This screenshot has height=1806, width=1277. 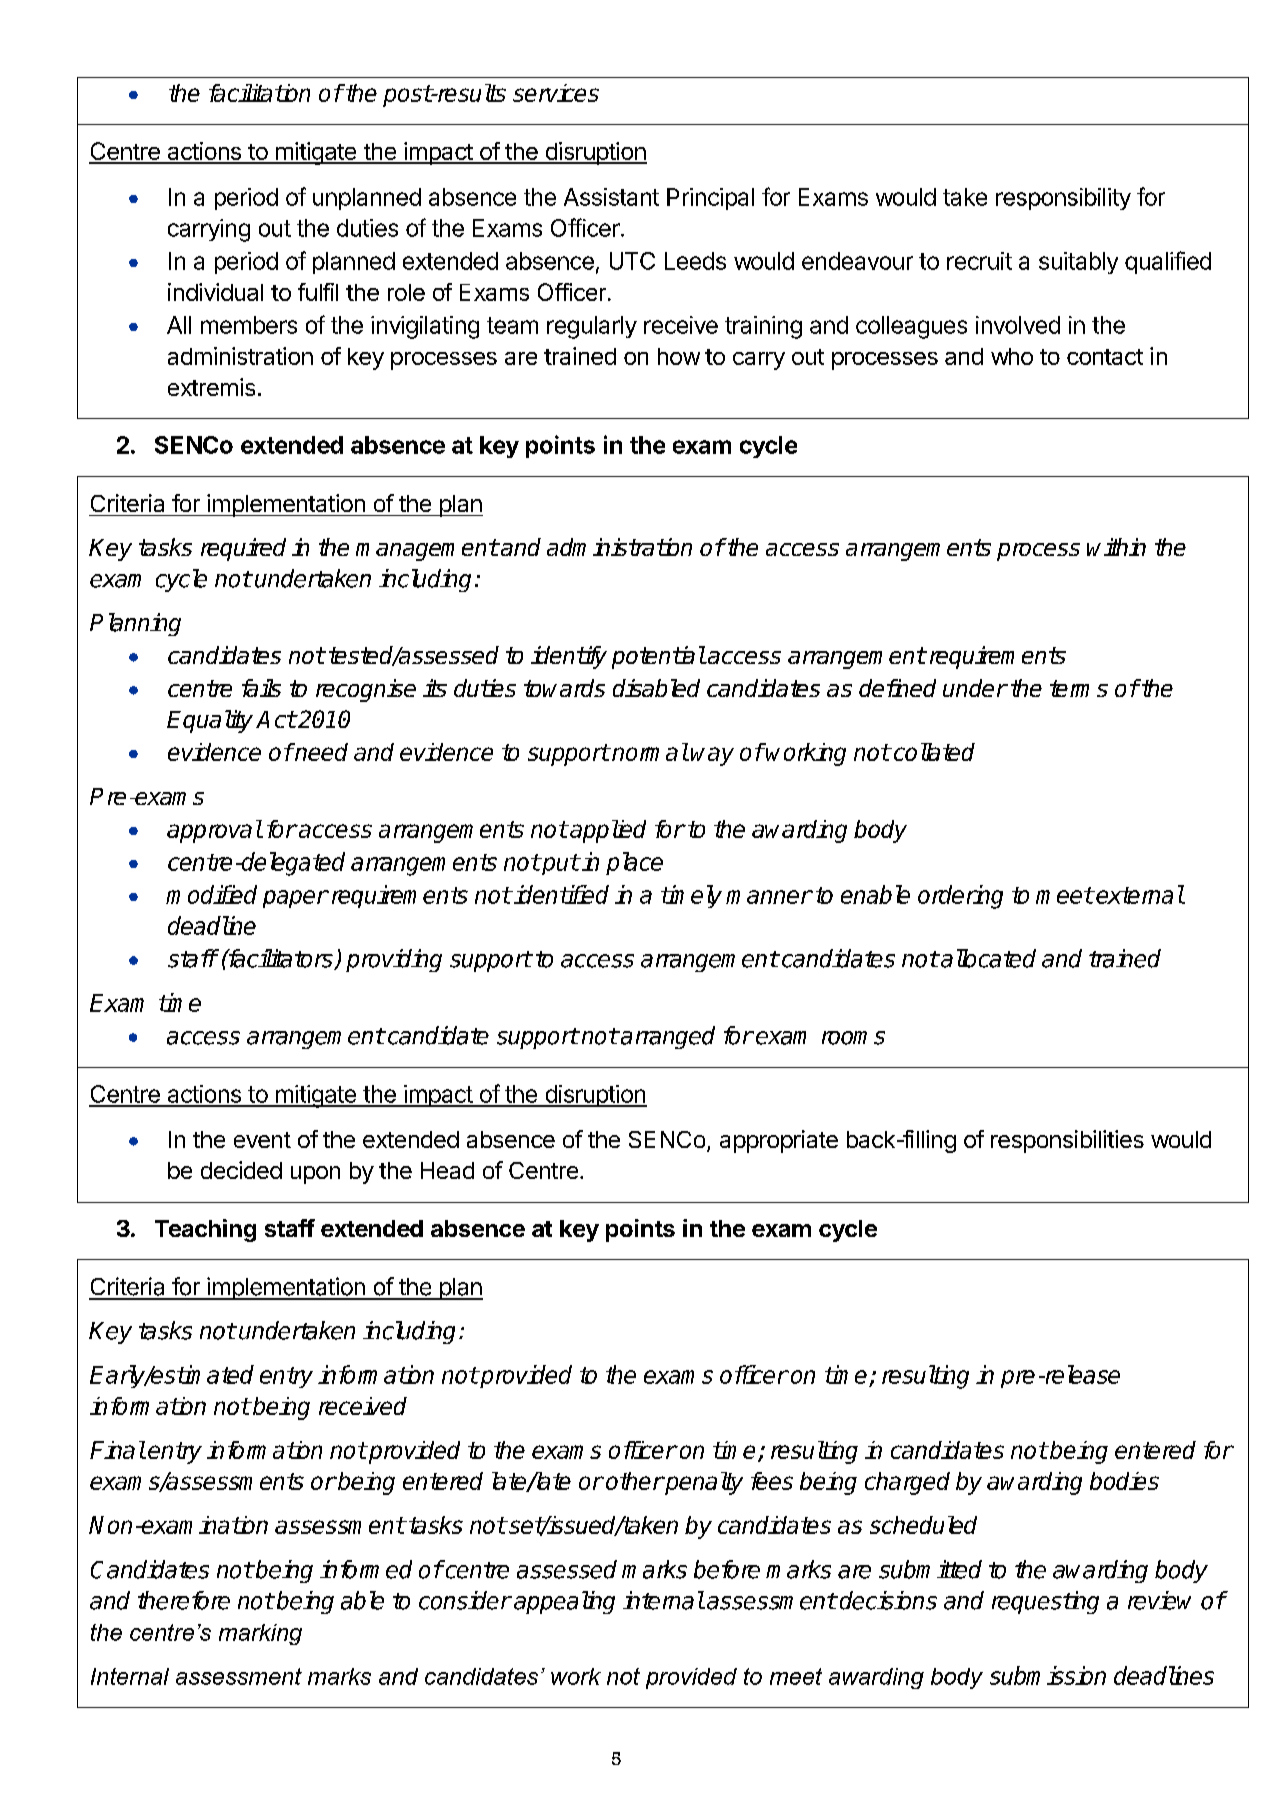 What do you see at coordinates (658, 657) in the screenshot?
I see `potential` at bounding box center [658, 657].
